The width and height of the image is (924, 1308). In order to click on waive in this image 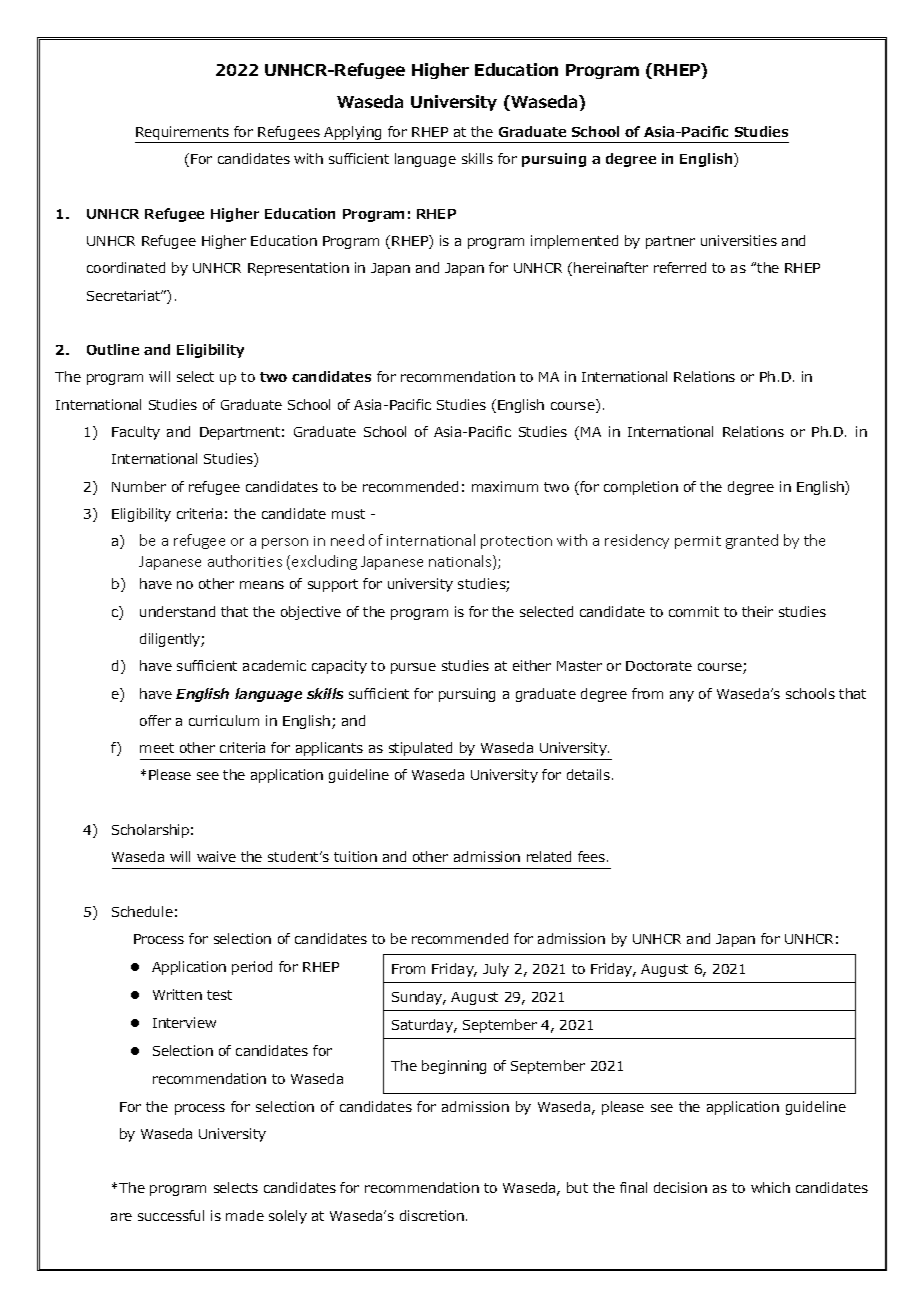, I will do `click(216, 856)`.
